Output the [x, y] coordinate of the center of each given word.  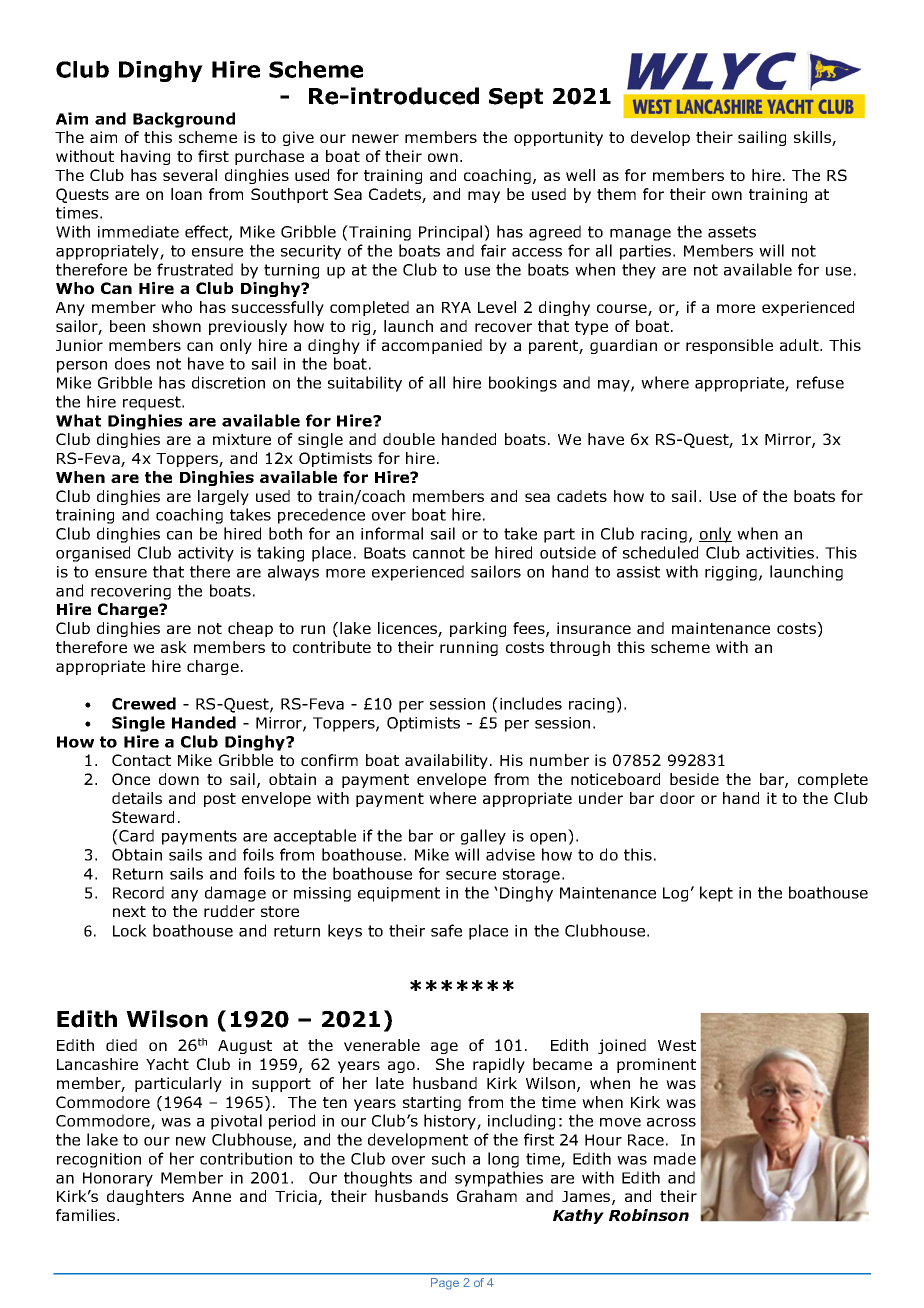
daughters [145, 1197]
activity [206, 554]
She [450, 1064]
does [132, 363]
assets [732, 232]
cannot [439, 553]
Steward [143, 817]
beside [694, 779]
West [677, 1045]
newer [375, 138]
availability [446, 761]
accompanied [432, 346]
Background [184, 120]
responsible [729, 346]
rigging [731, 573]
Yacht [167, 1064]
